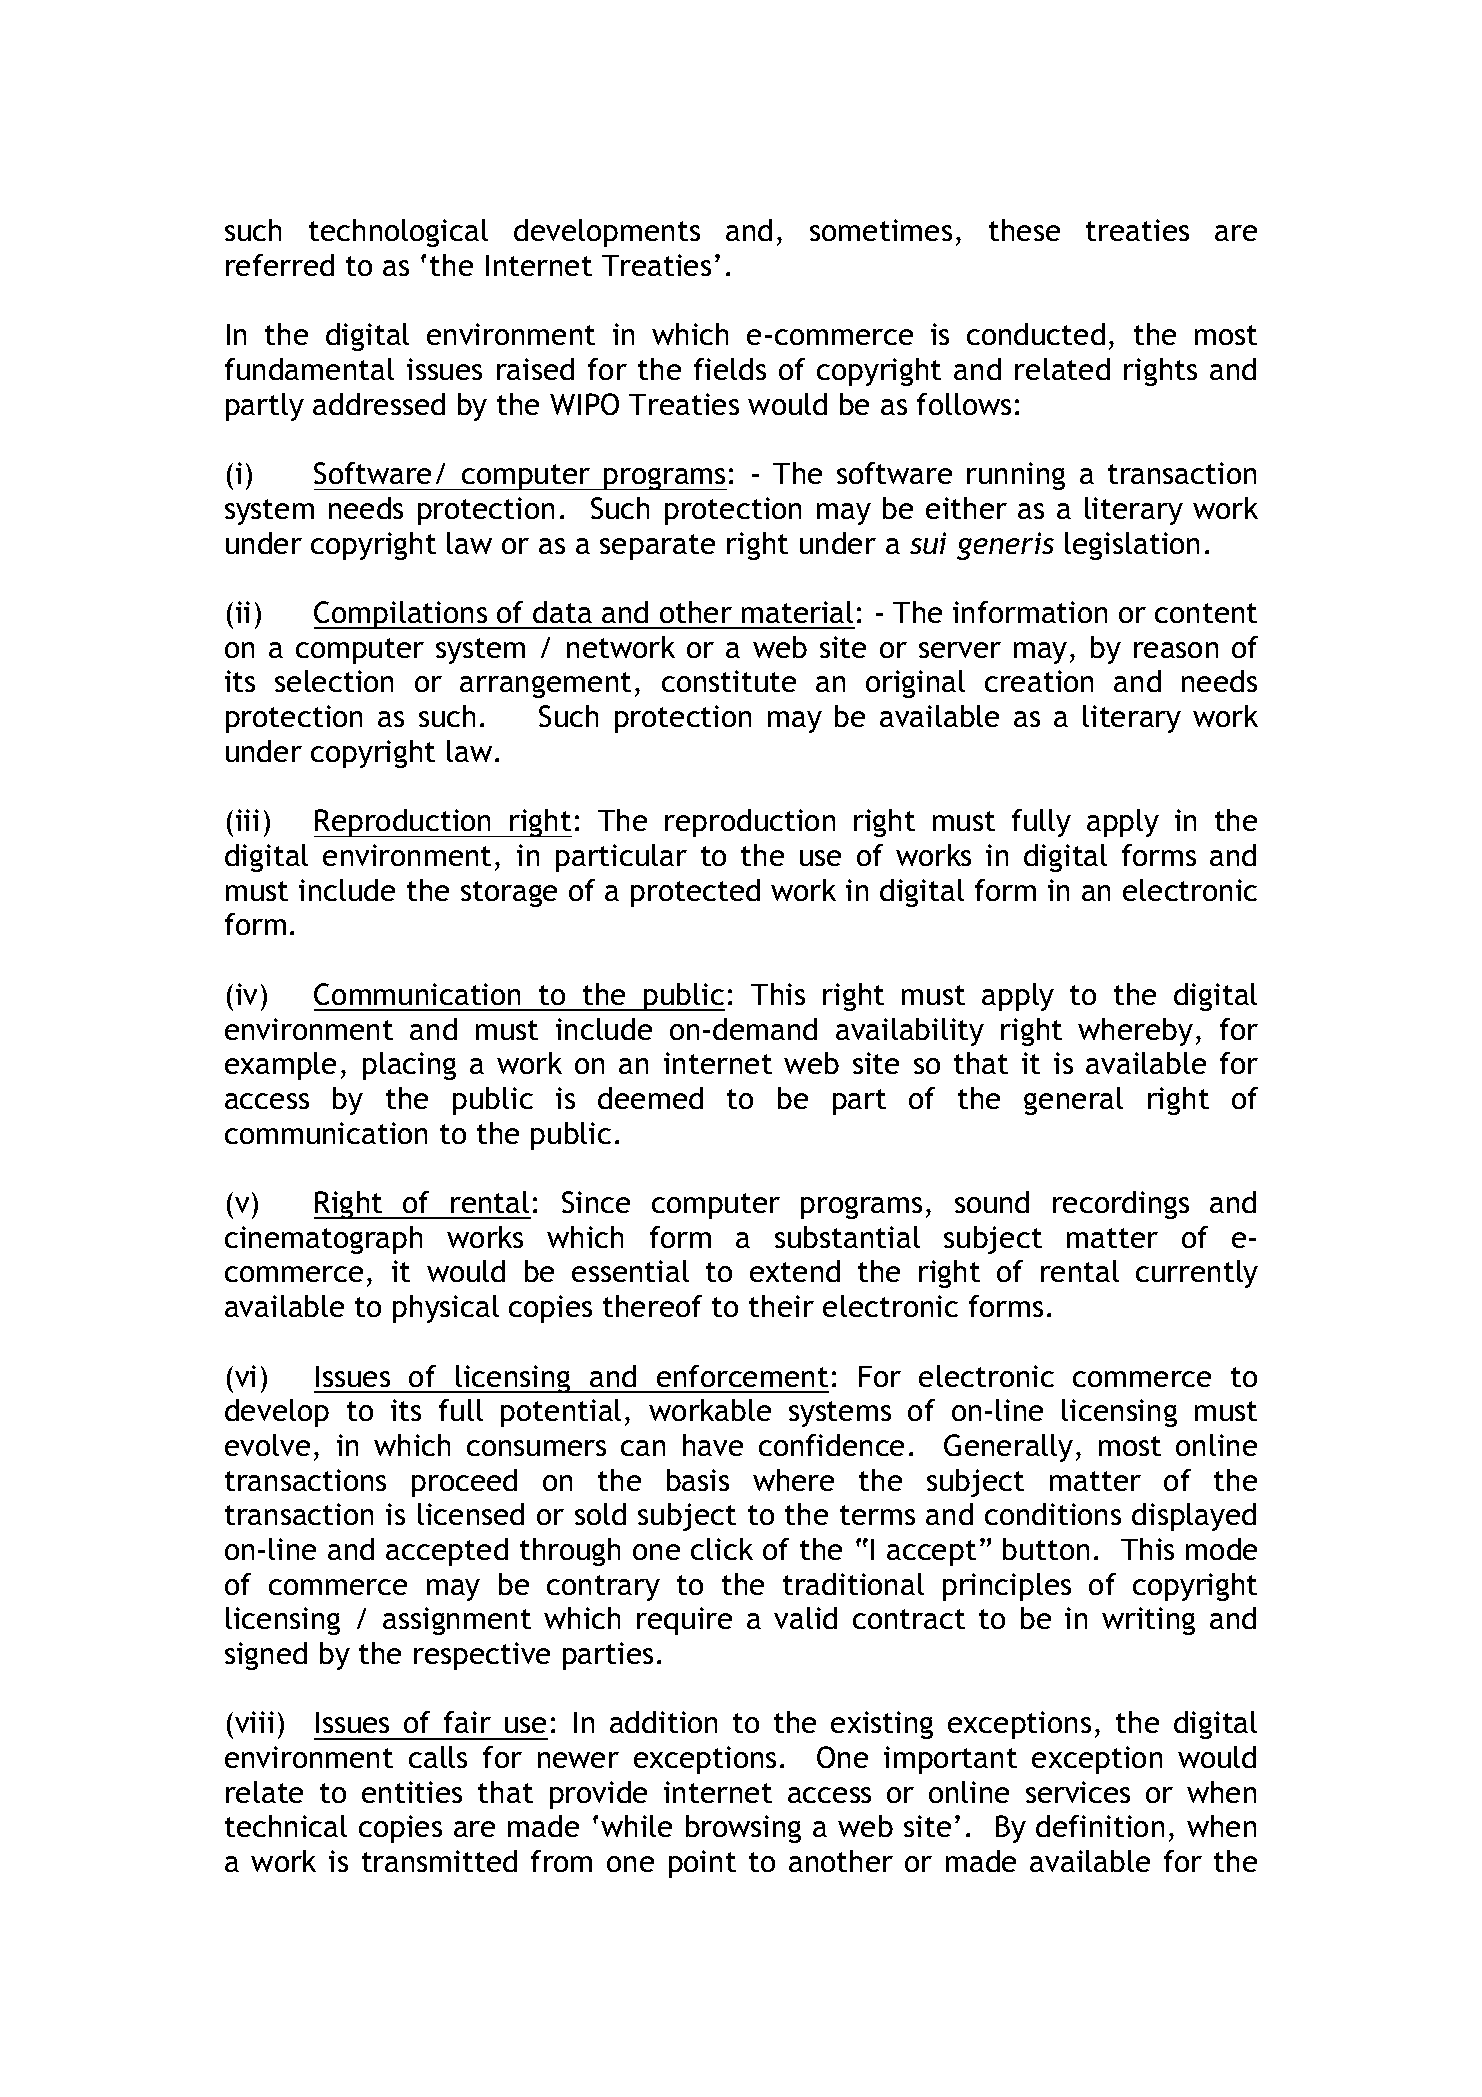 This screenshot has height=2097, width=1482. What do you see at coordinates (398, 233) in the screenshot?
I see `technological` at bounding box center [398, 233].
